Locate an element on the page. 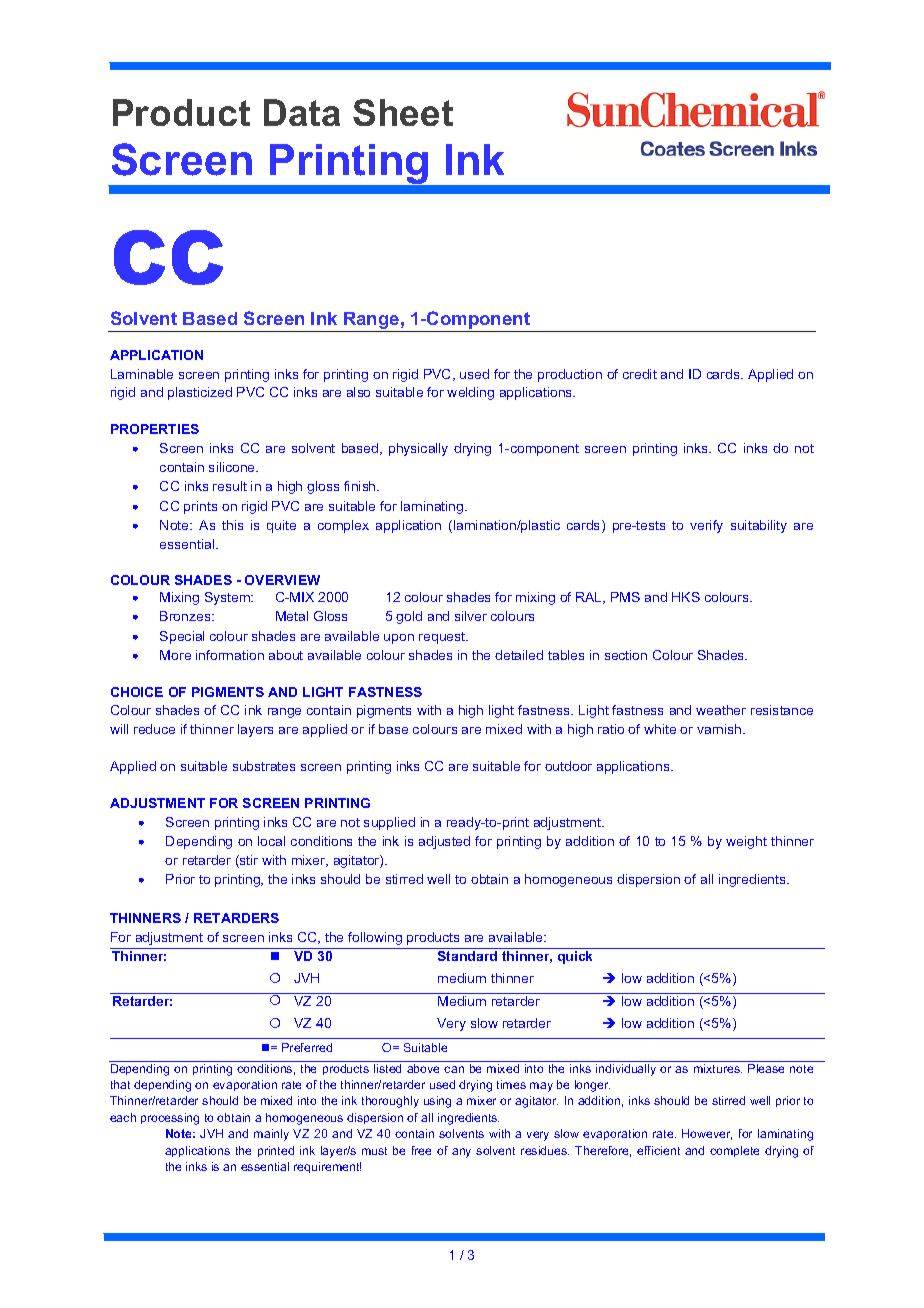 The image size is (924, 1308). Data is located at coordinates (302, 112).
